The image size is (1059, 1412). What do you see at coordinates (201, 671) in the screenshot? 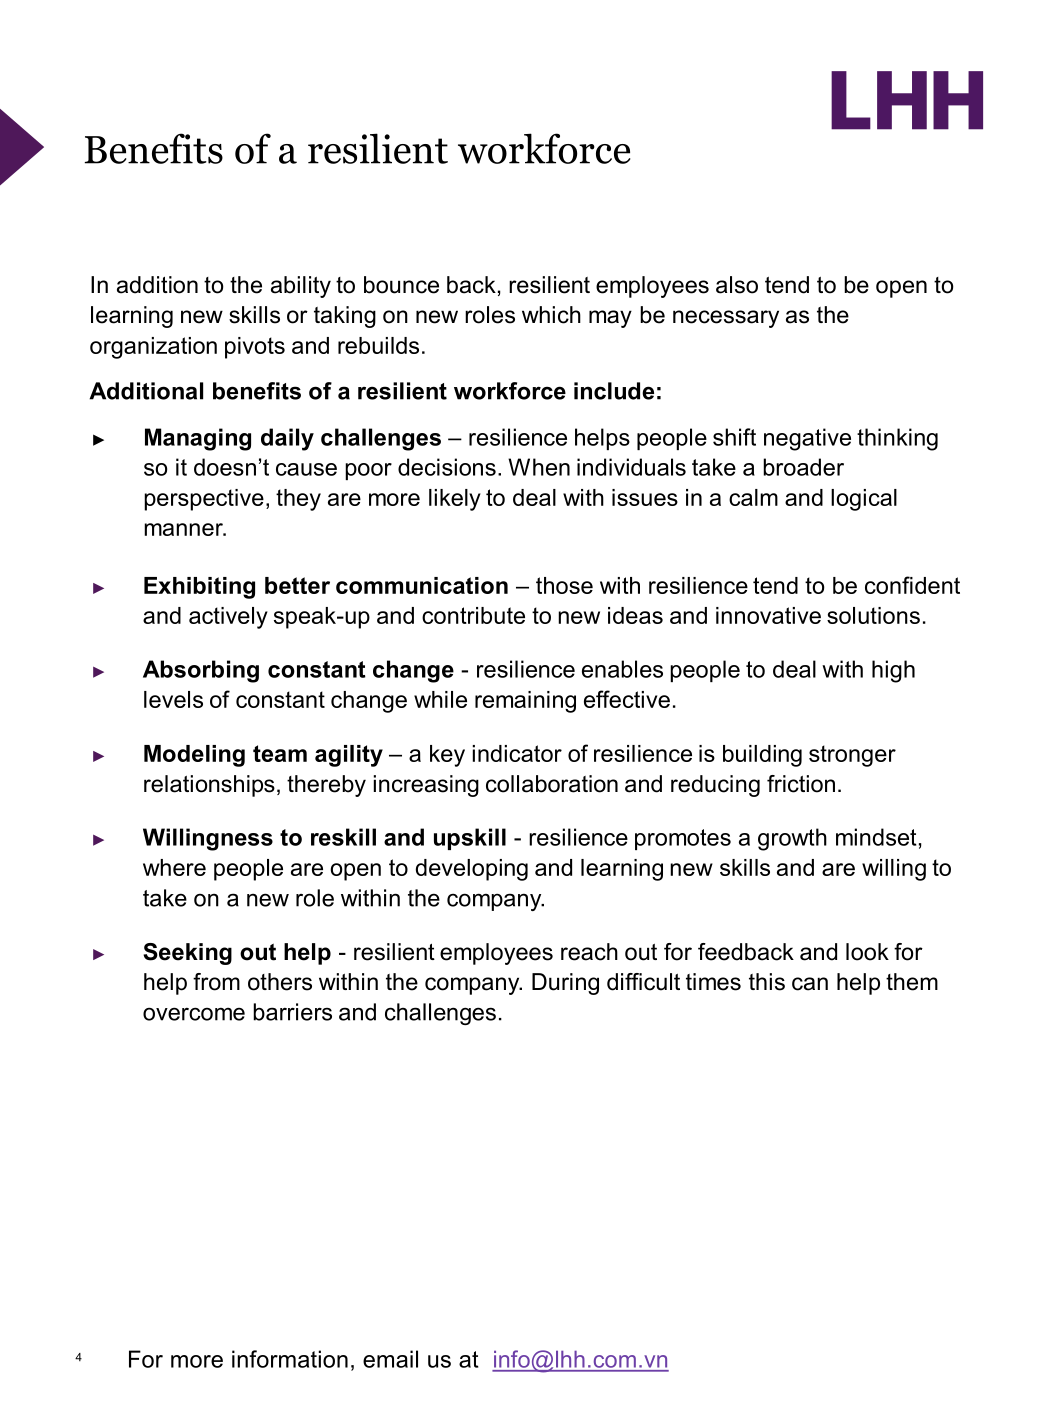
I see `Absorbing` at bounding box center [201, 671].
